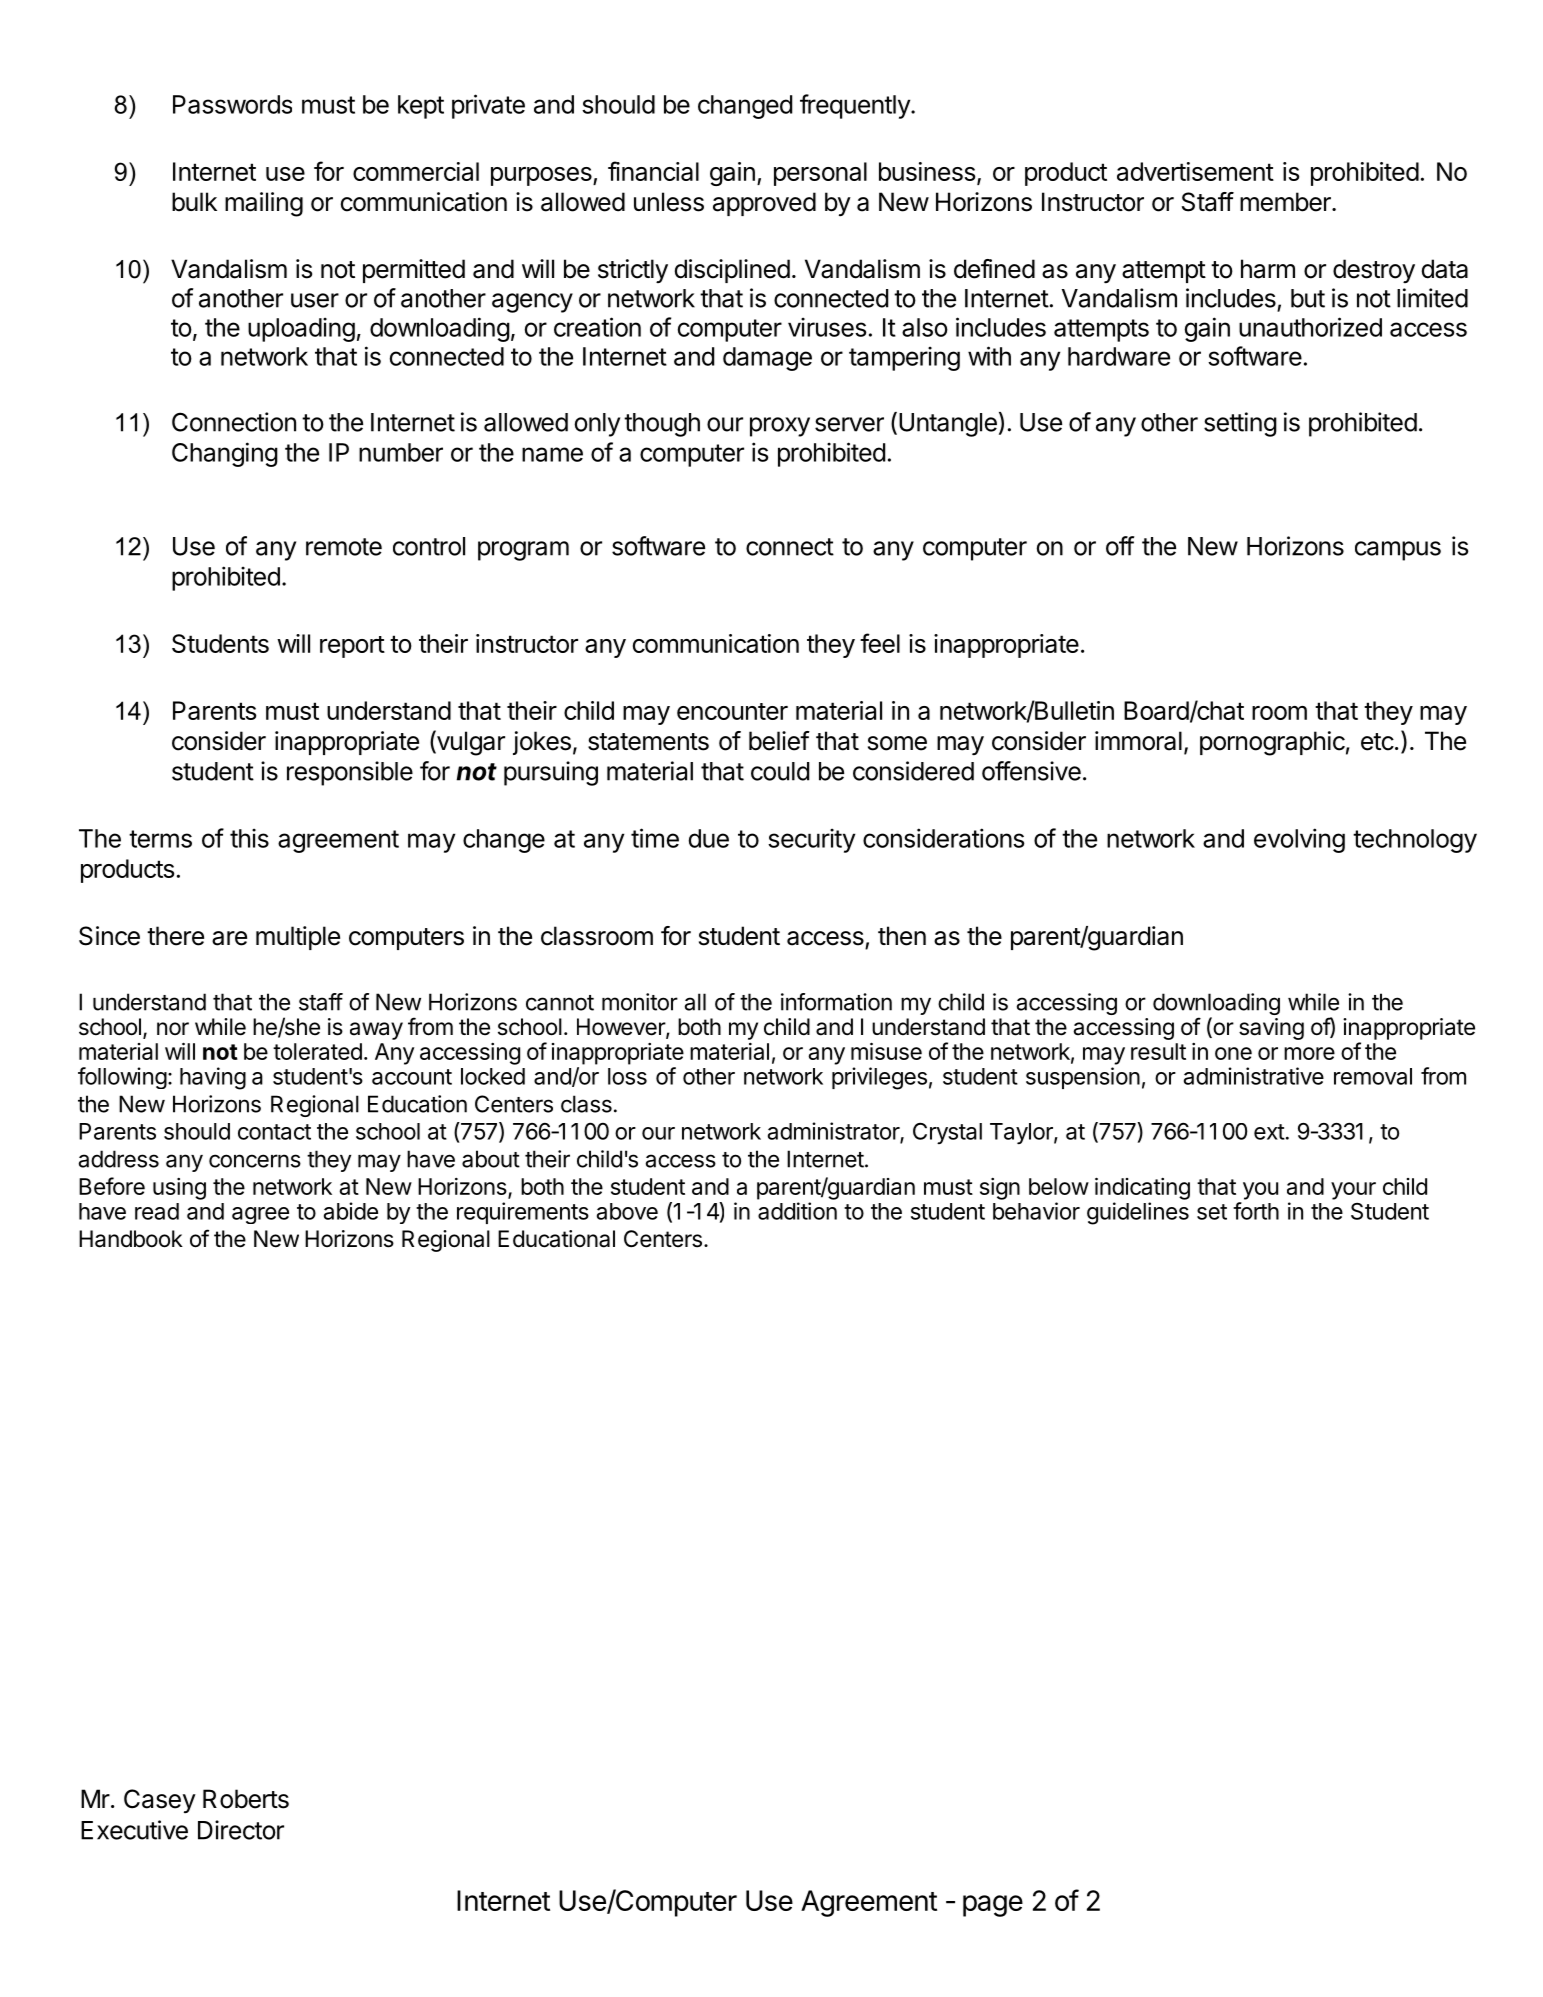 This screenshot has height=1997, width=1543. What do you see at coordinates (351, 1211) in the screenshot?
I see `abide` at bounding box center [351, 1211].
